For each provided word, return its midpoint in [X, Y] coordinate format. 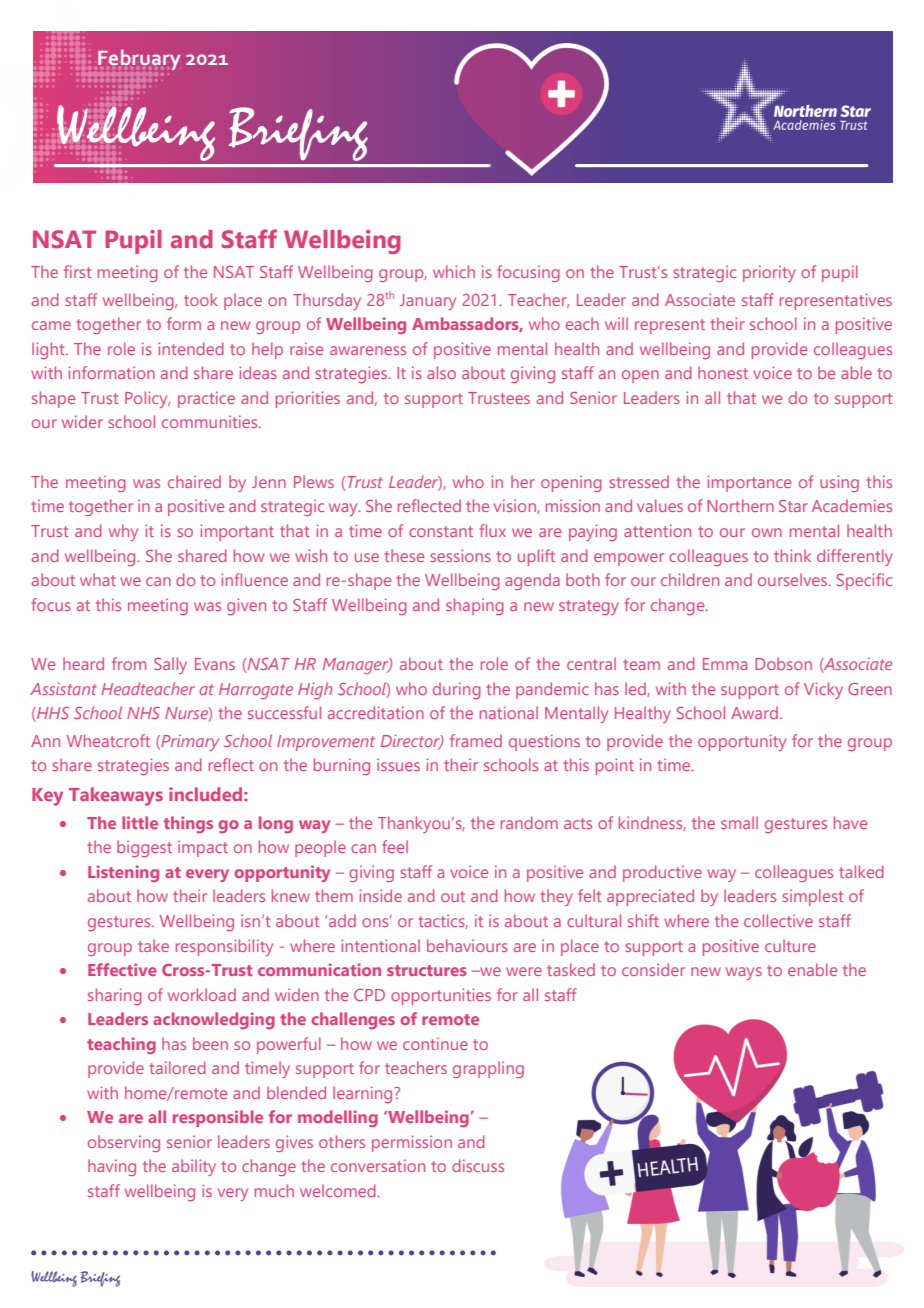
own [767, 532]
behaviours [467, 945]
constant [441, 531]
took [201, 299]
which [454, 271]
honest [723, 372]
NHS [143, 713]
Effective [122, 969]
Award [754, 712]
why [123, 532]
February [139, 60]
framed [476, 740]
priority [769, 273]
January [428, 302]
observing [124, 1143]
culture [790, 945]
